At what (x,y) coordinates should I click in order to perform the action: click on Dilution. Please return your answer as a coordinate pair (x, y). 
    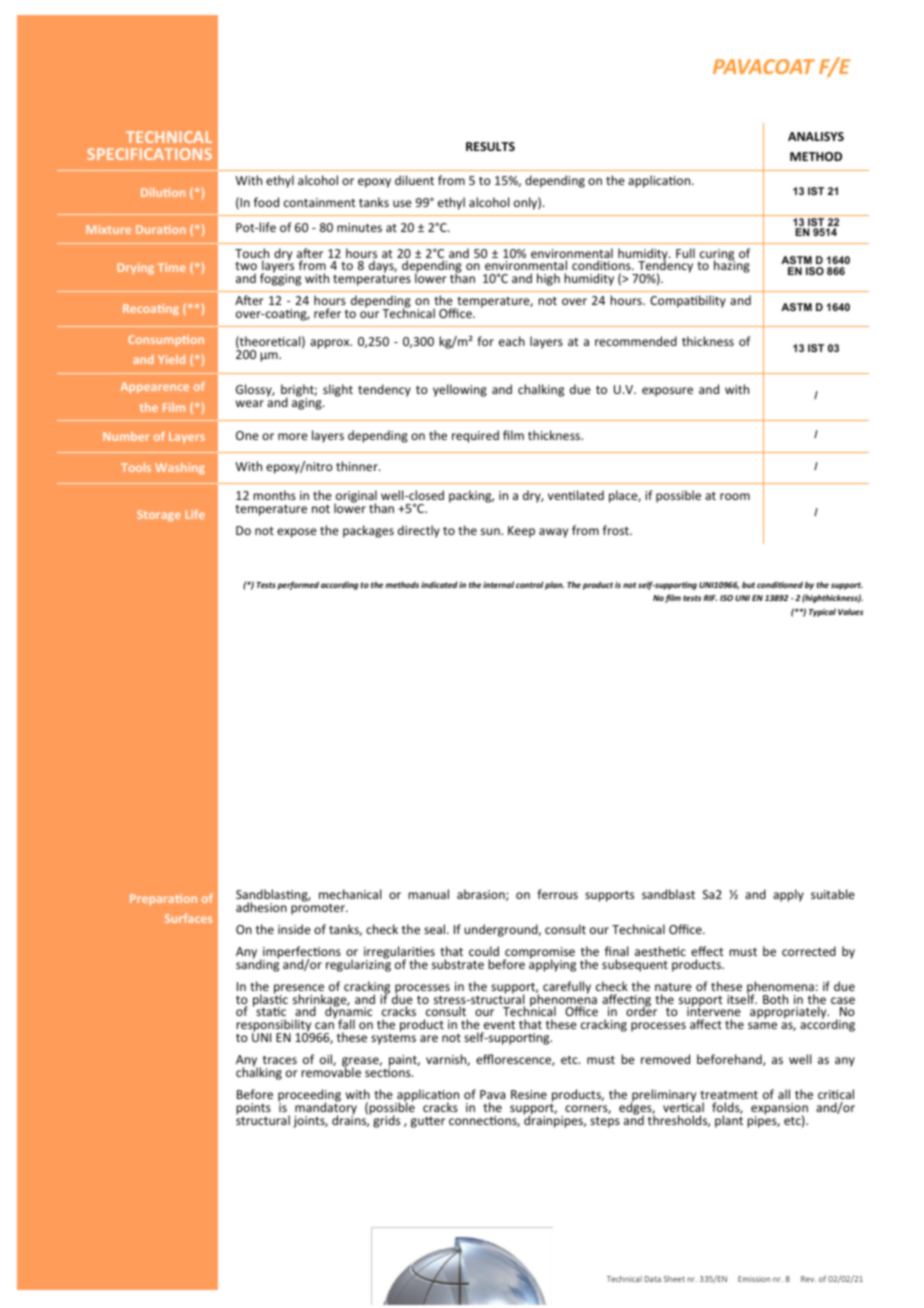
    Looking at the image, I should click on (163, 192).
